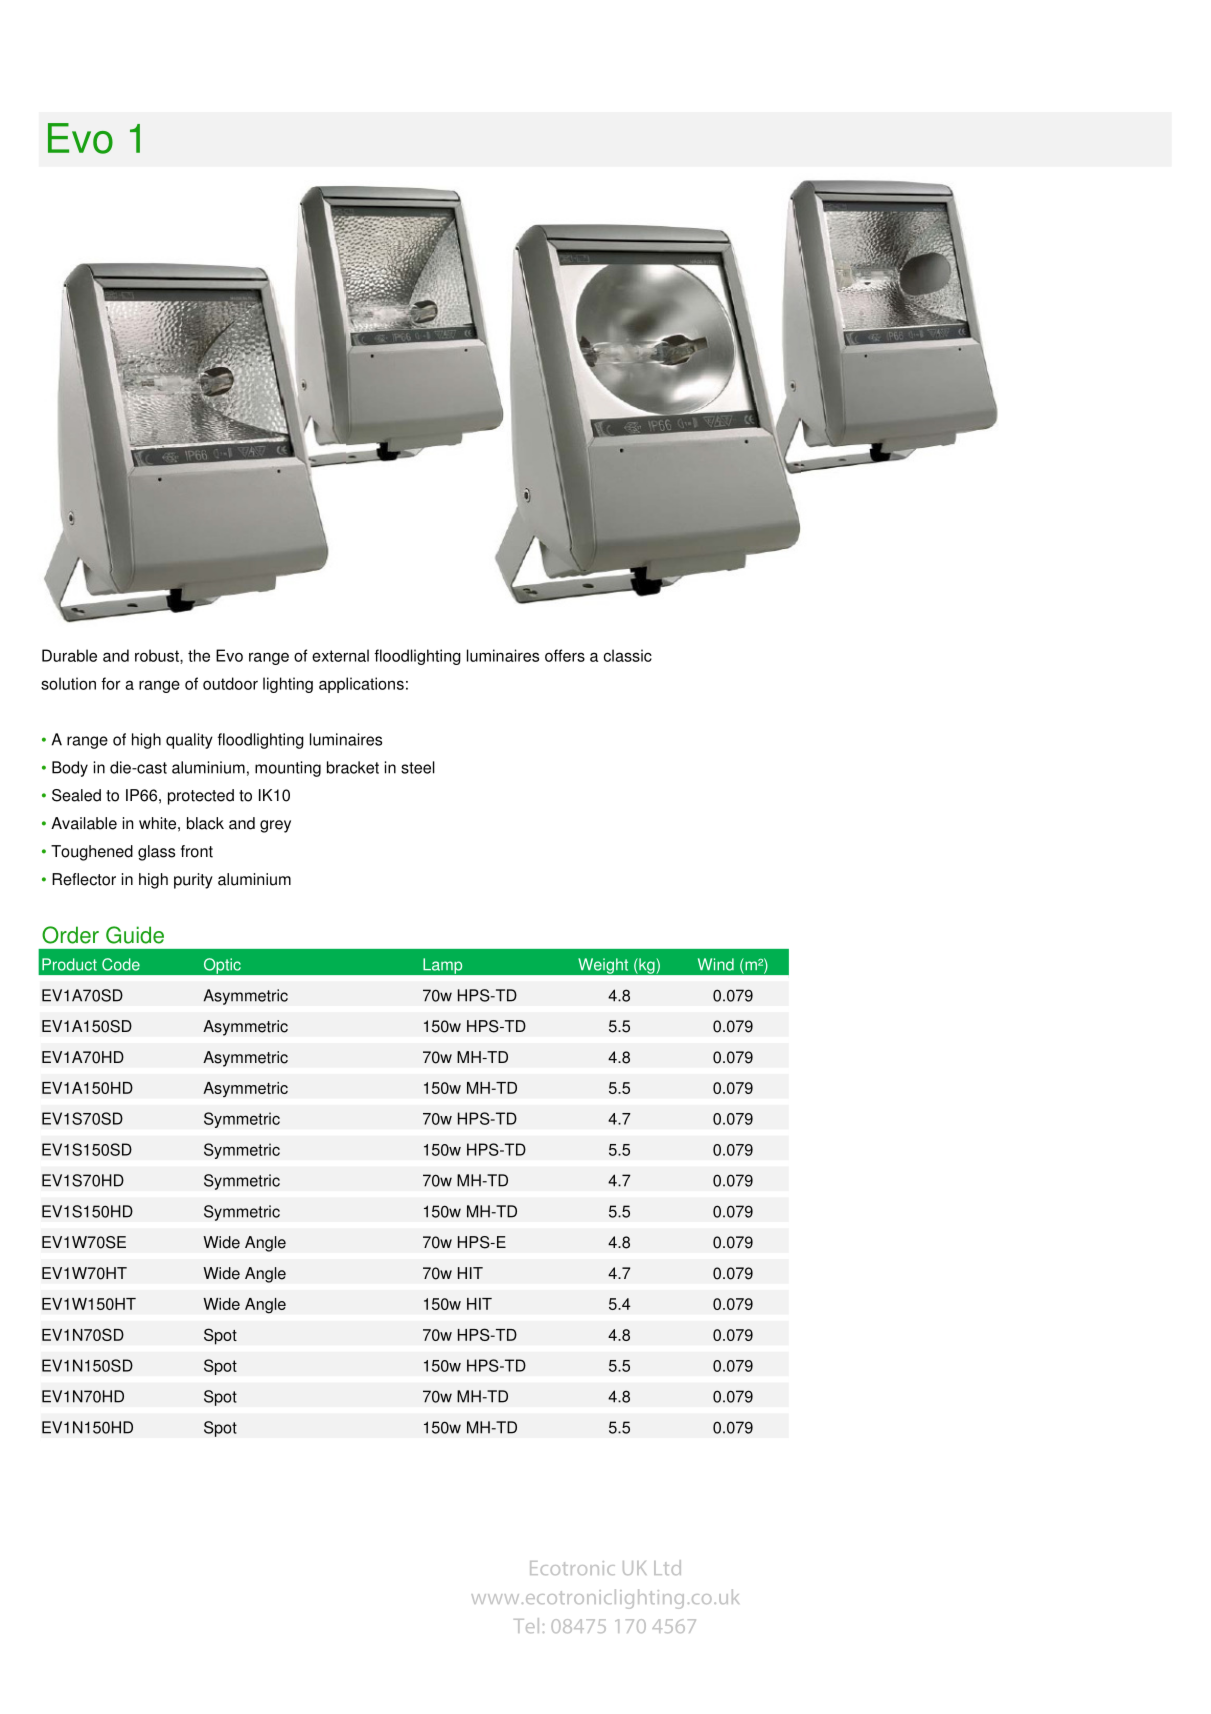 The height and width of the document is (1714, 1211). What do you see at coordinates (135, 935) in the document?
I see `Guide` at bounding box center [135, 935].
